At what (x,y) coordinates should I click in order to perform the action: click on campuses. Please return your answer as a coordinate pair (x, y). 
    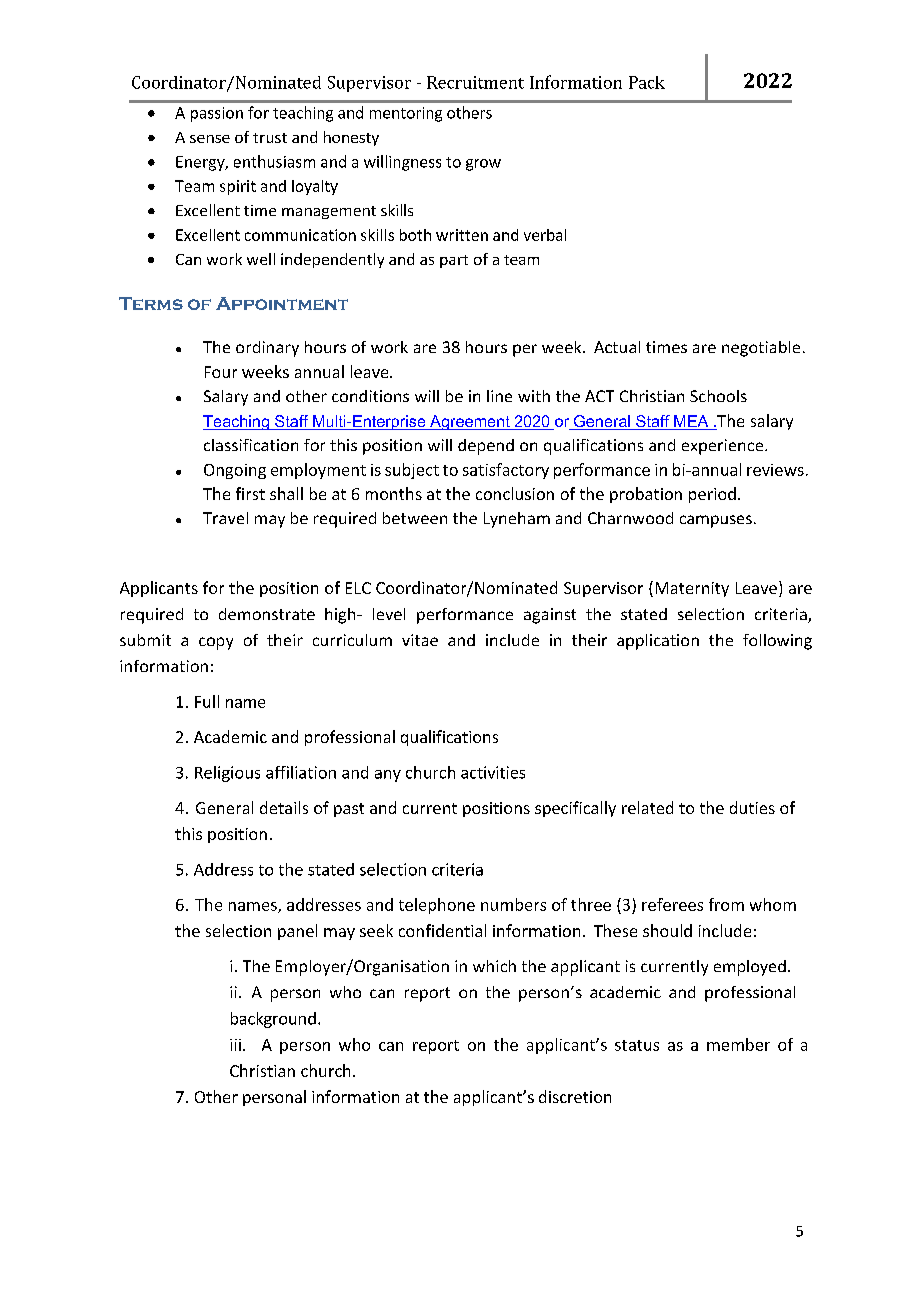
    Looking at the image, I should click on (716, 521).
